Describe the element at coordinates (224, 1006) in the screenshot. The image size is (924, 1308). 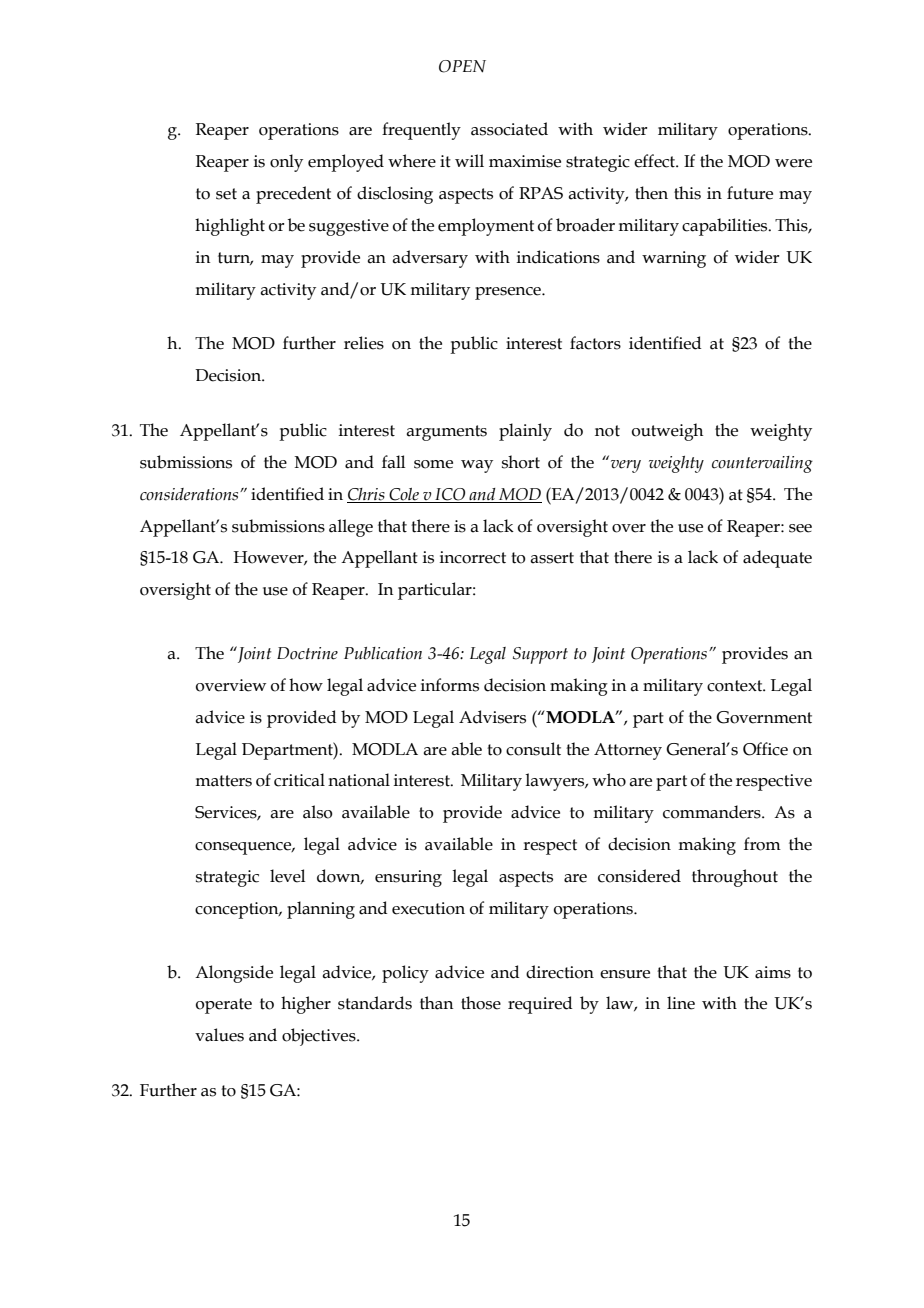
I see `operate` at that location.
